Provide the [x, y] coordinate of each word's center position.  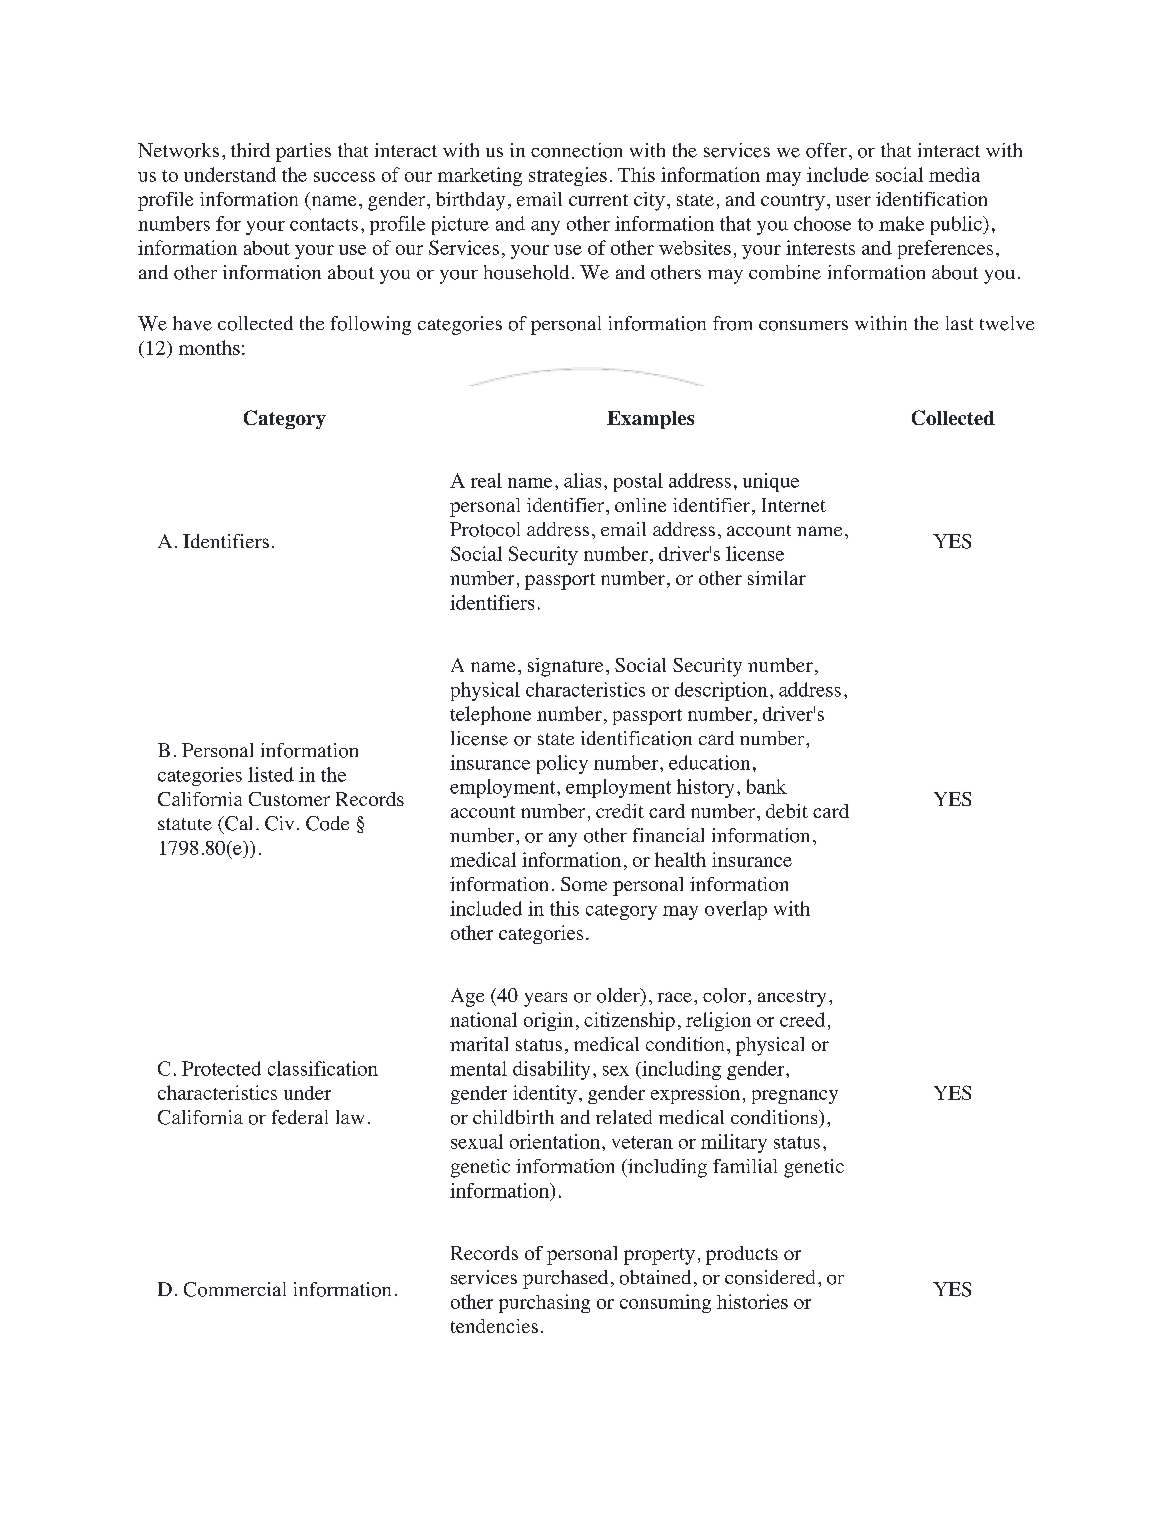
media [954, 174]
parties [303, 152]
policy [562, 764]
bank [767, 786]
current [598, 200]
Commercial [235, 1289]
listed [271, 774]
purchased [565, 1279]
